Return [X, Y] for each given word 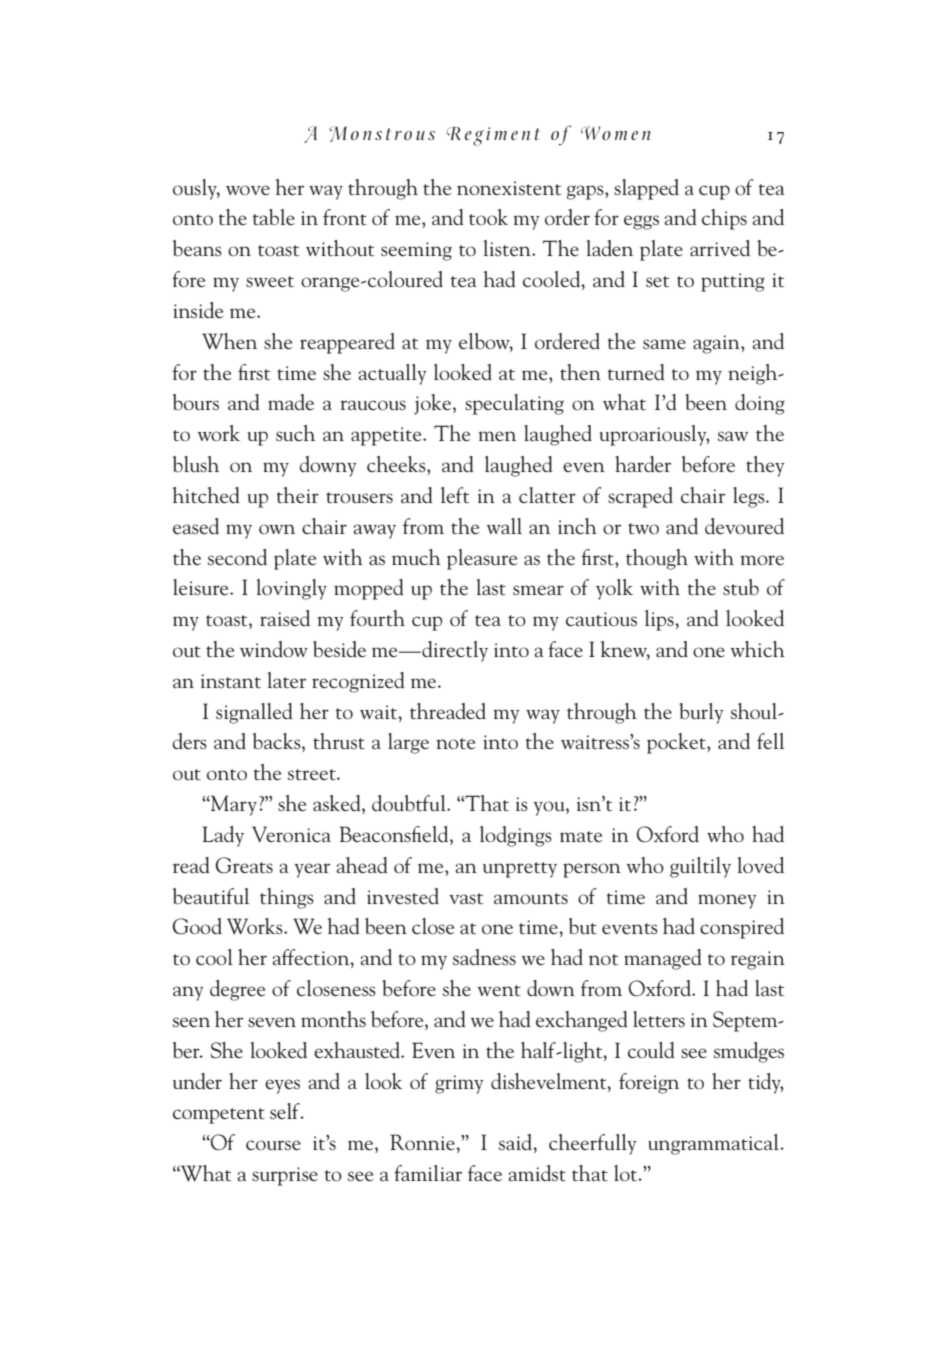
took [488, 217]
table [274, 217]
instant [231, 681]
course [273, 1145]
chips [724, 219]
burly [701, 713]
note [455, 744]
